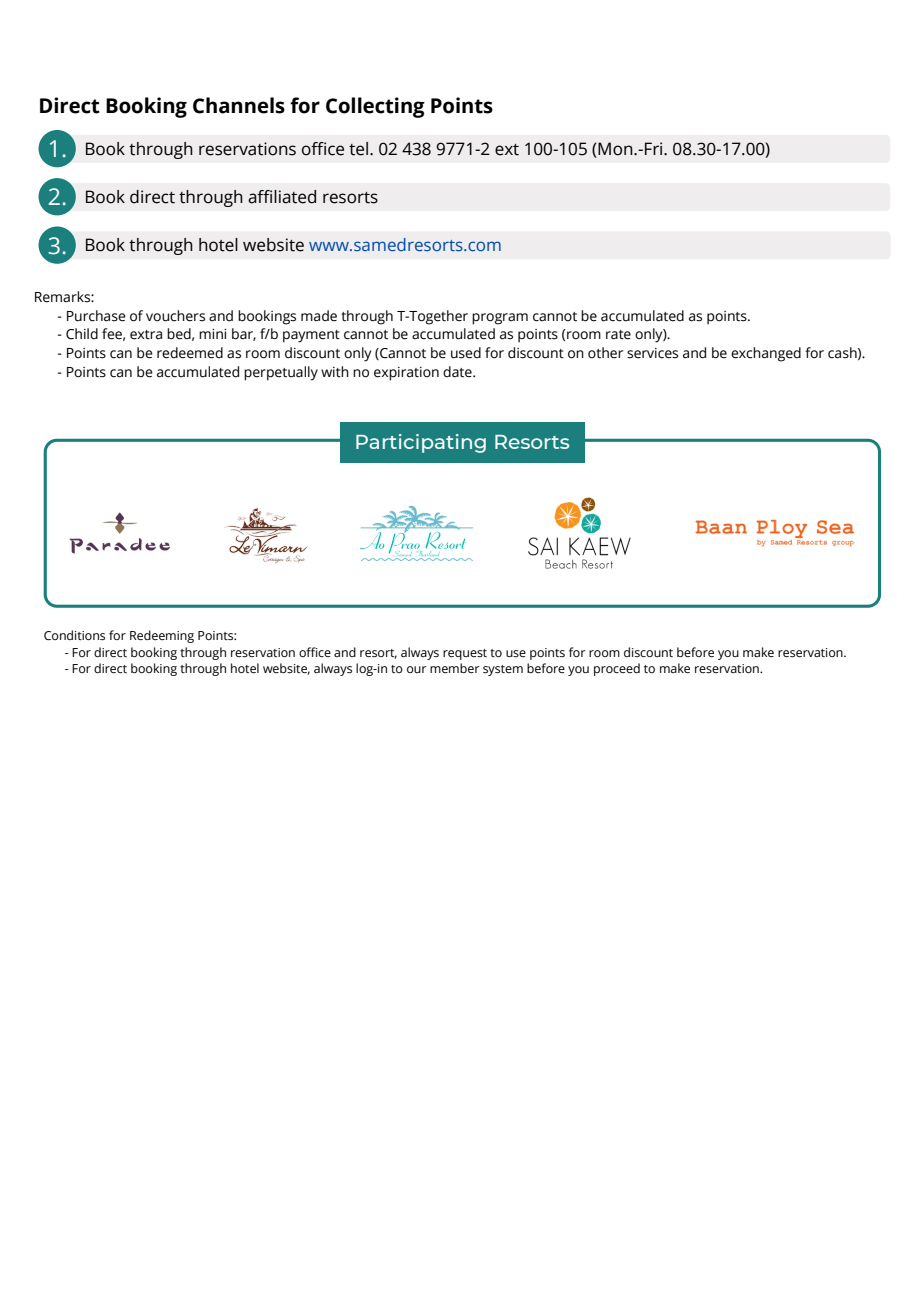 This document has height=1308, width=924. What do you see at coordinates (375, 107) in the document?
I see `Collecting` at bounding box center [375, 107].
